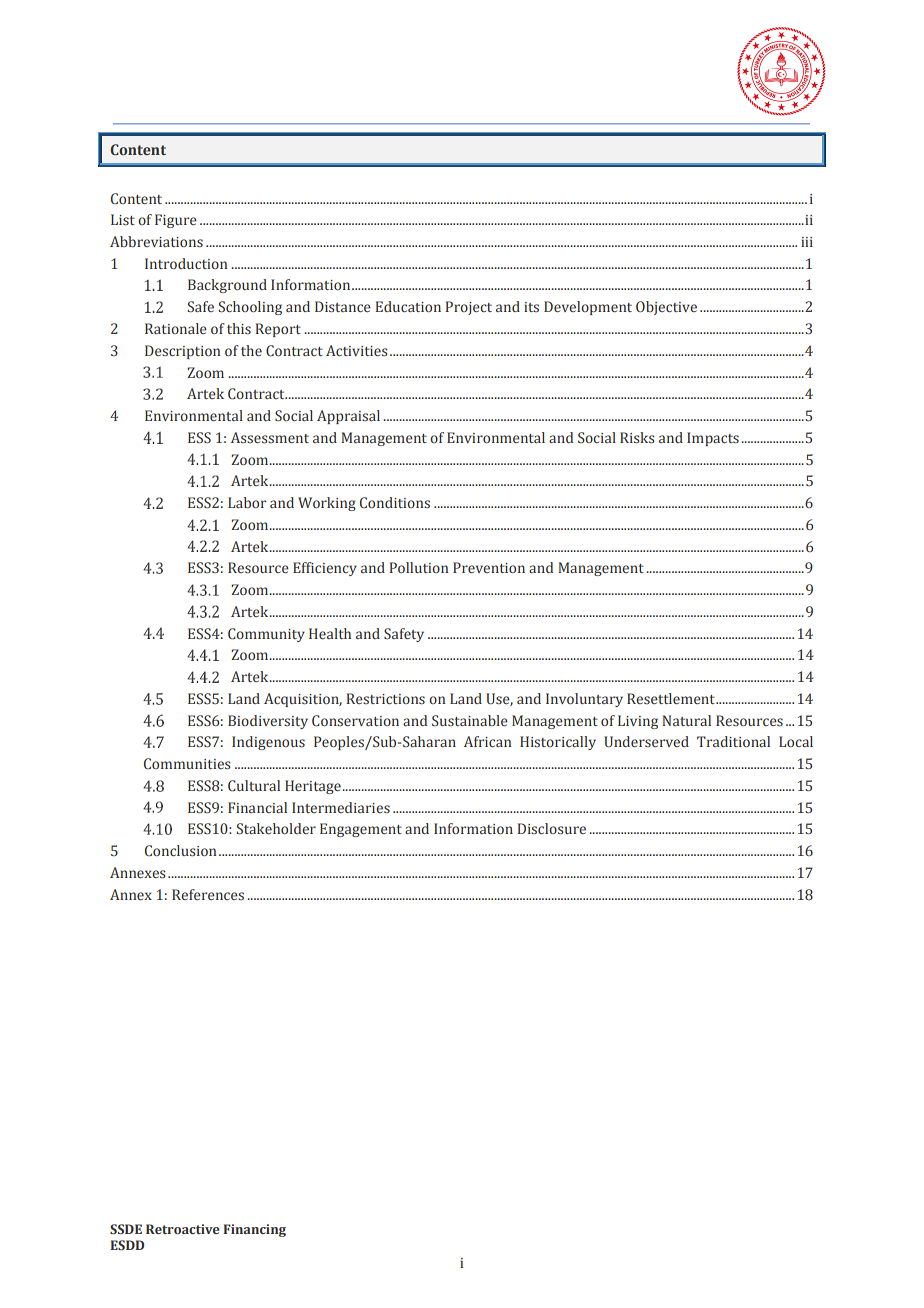  What do you see at coordinates (255, 1230) in the screenshot?
I see `Financing` at bounding box center [255, 1230].
